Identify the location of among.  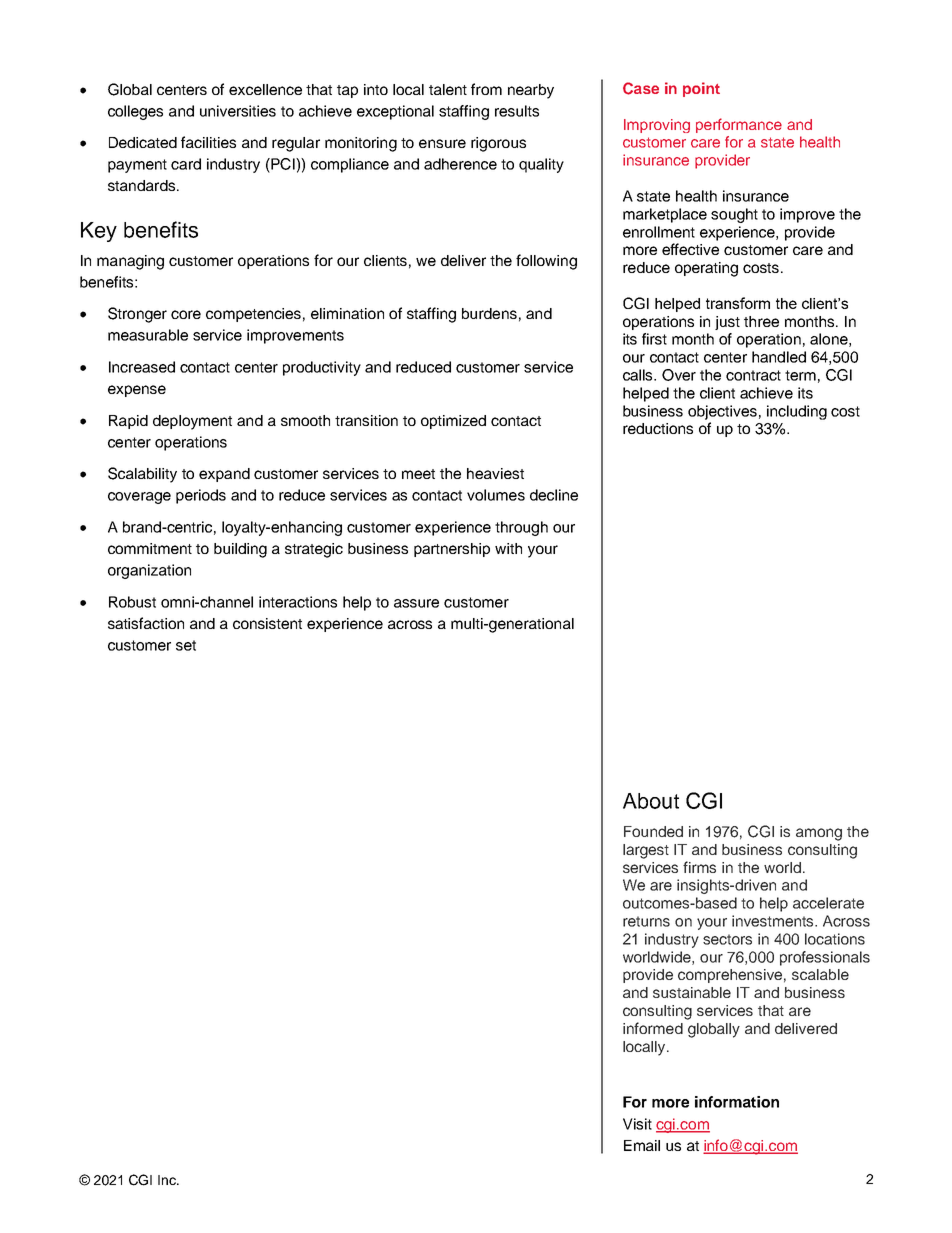
(819, 834).
